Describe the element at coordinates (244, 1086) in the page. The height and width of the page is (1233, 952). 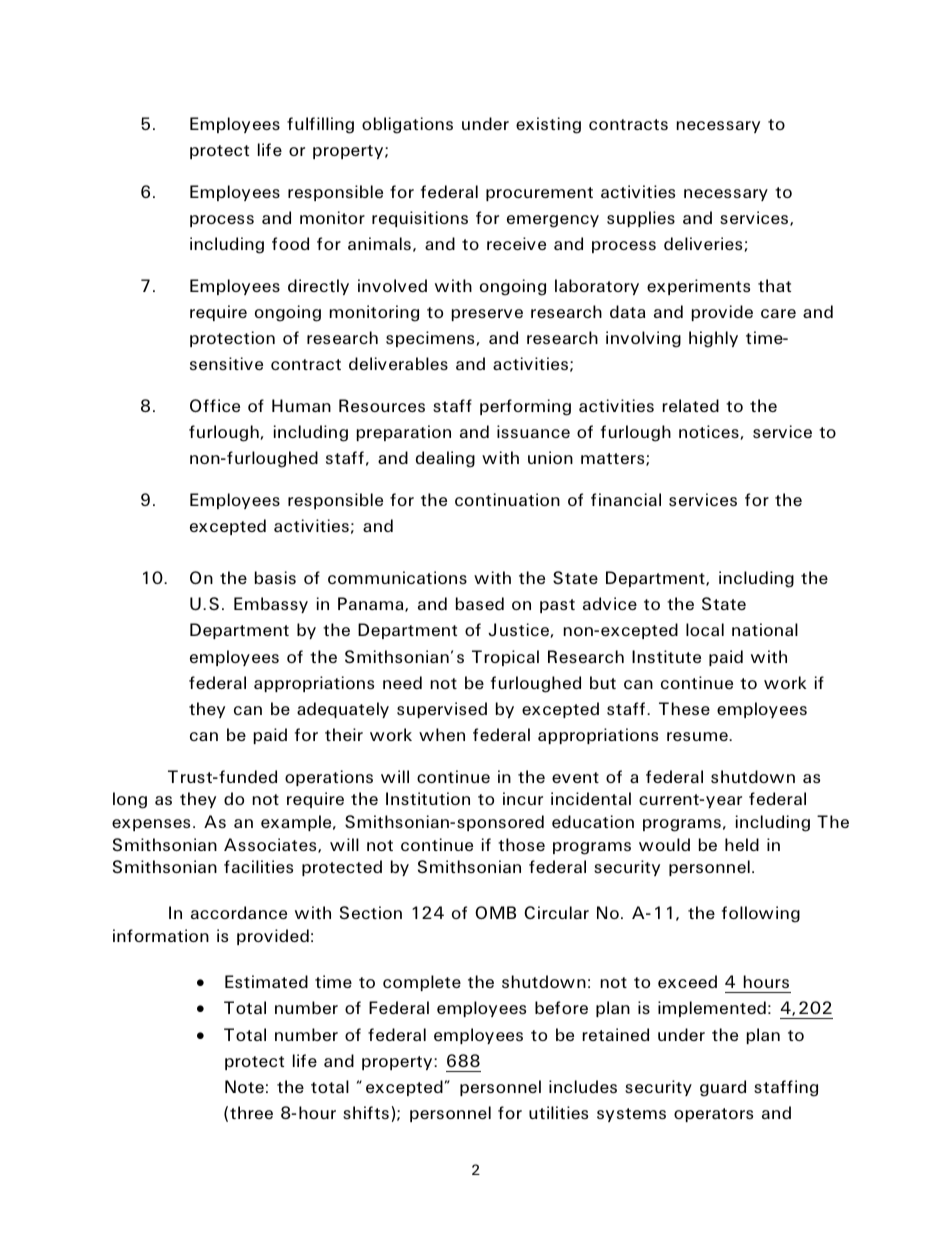
I see `Note` at that location.
